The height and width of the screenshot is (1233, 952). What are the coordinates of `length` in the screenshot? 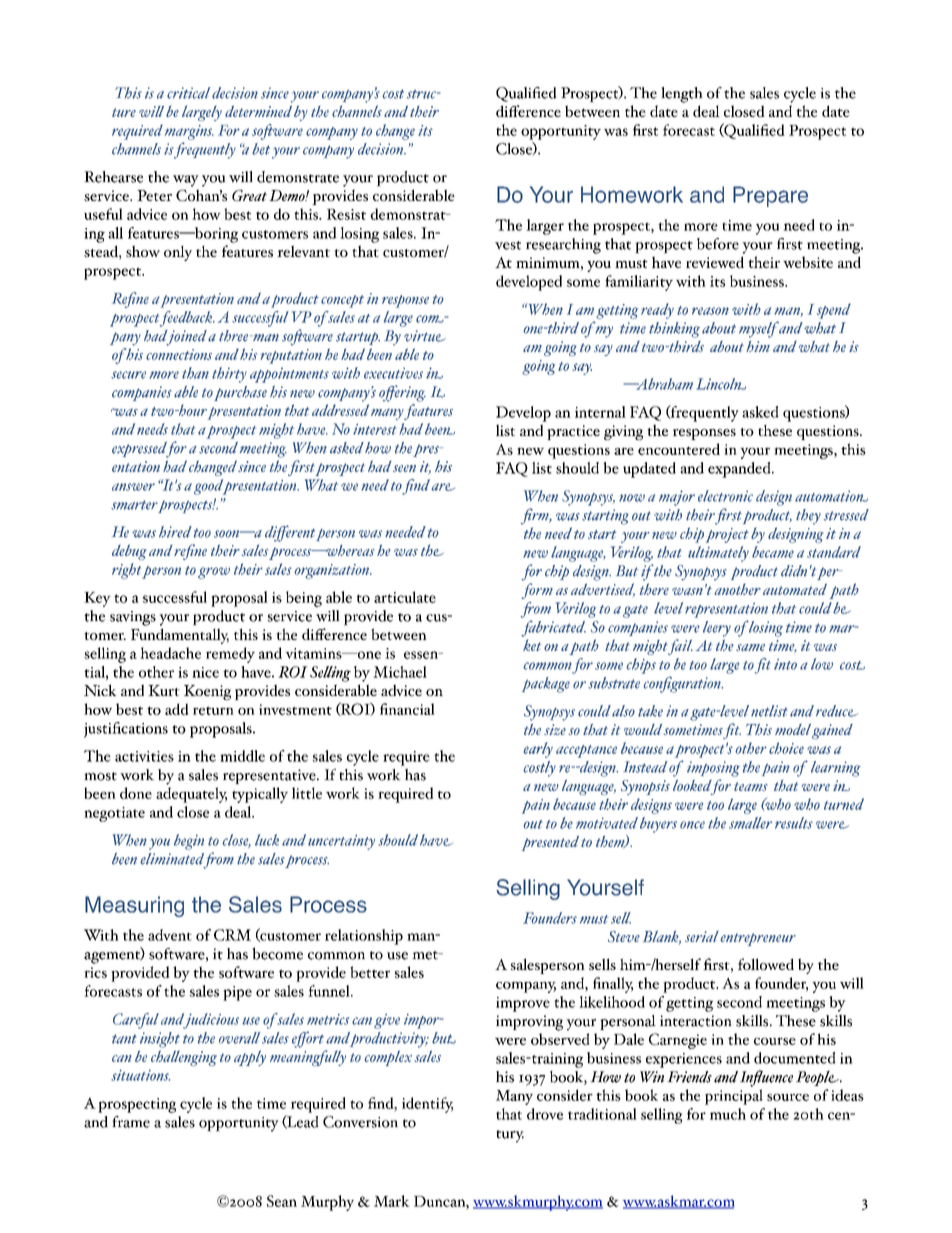 It's located at (682, 95).
